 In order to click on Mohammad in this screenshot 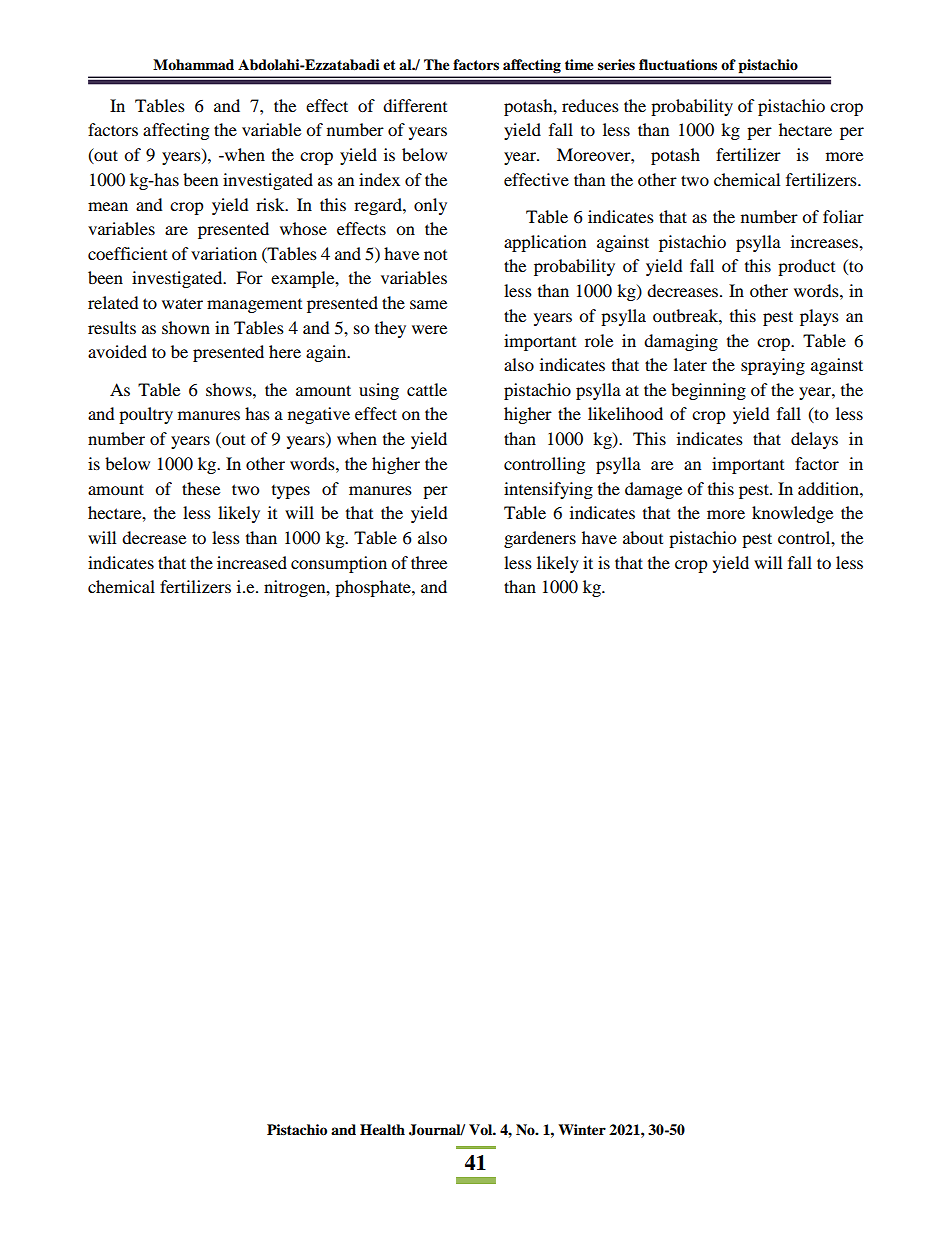, I will do `click(193, 64)`.
